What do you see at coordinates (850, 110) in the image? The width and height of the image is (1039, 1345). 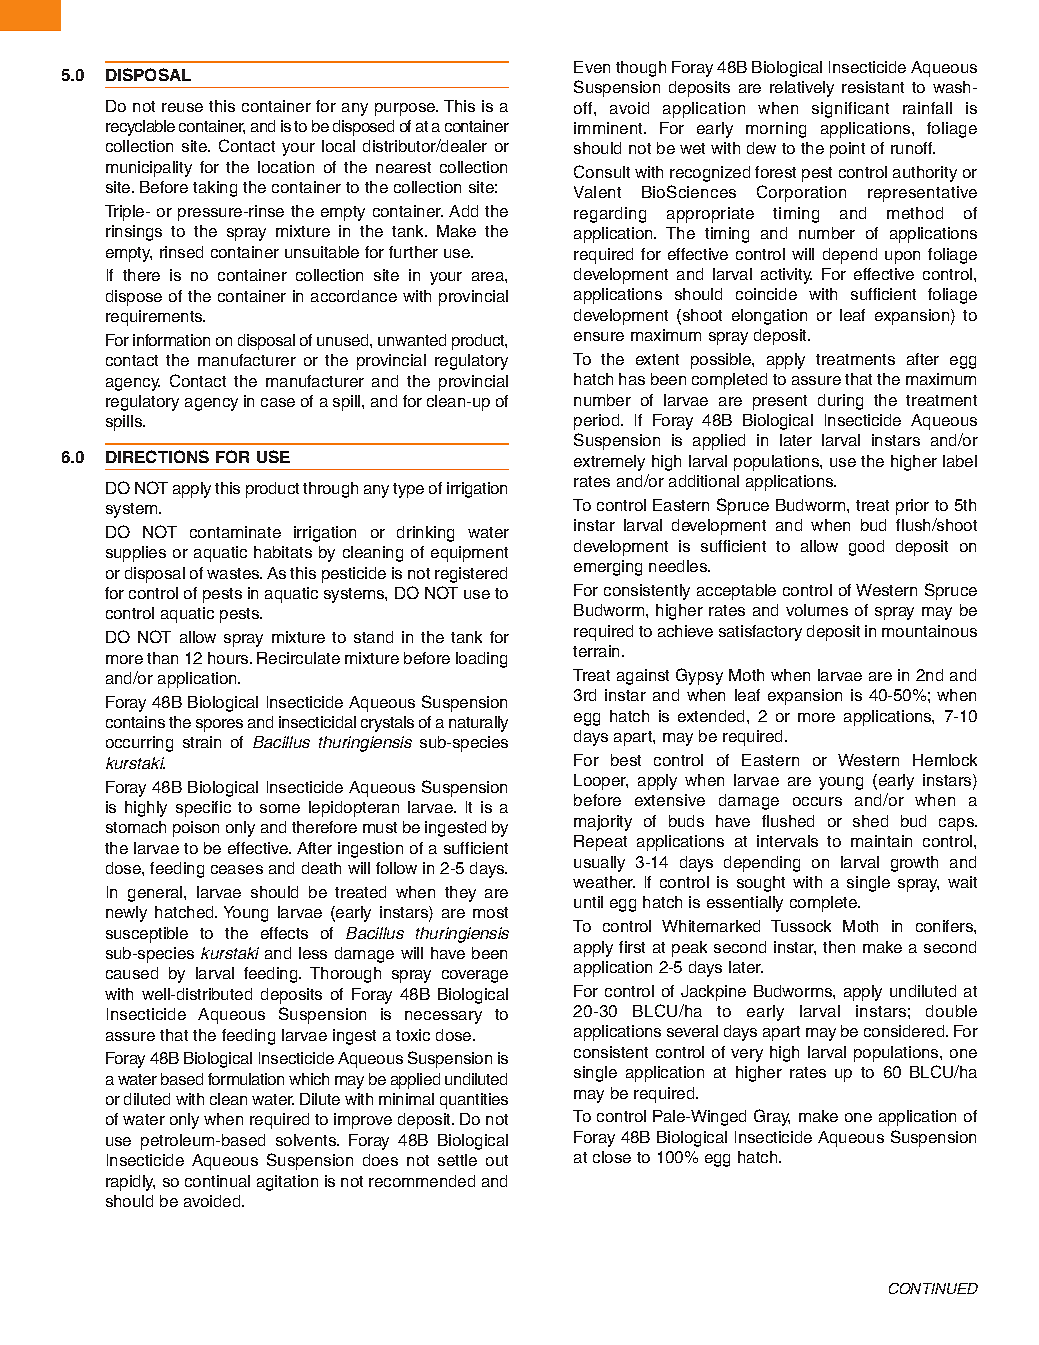 I see `significant` at bounding box center [850, 110].
